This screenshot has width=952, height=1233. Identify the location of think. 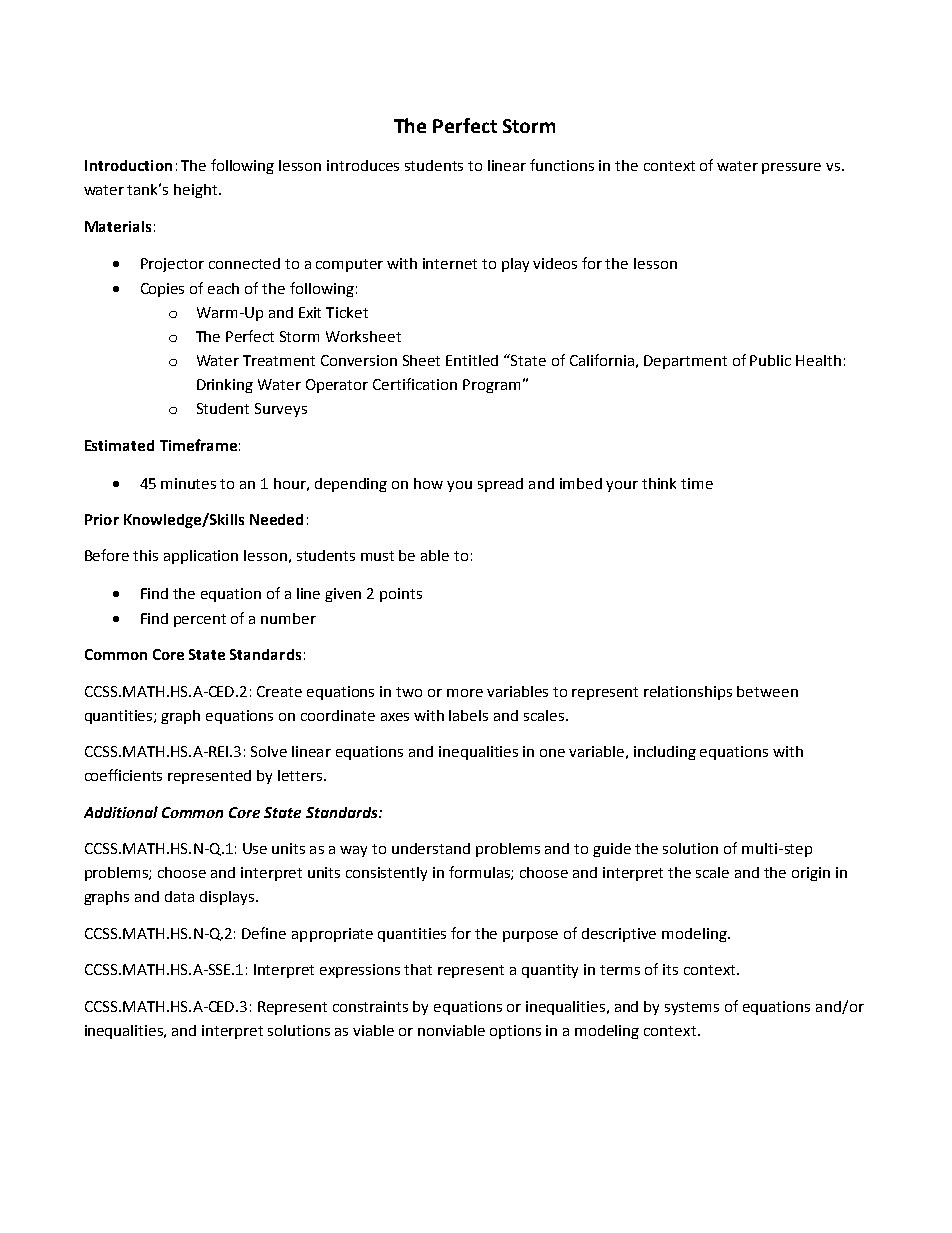
(659, 483).
